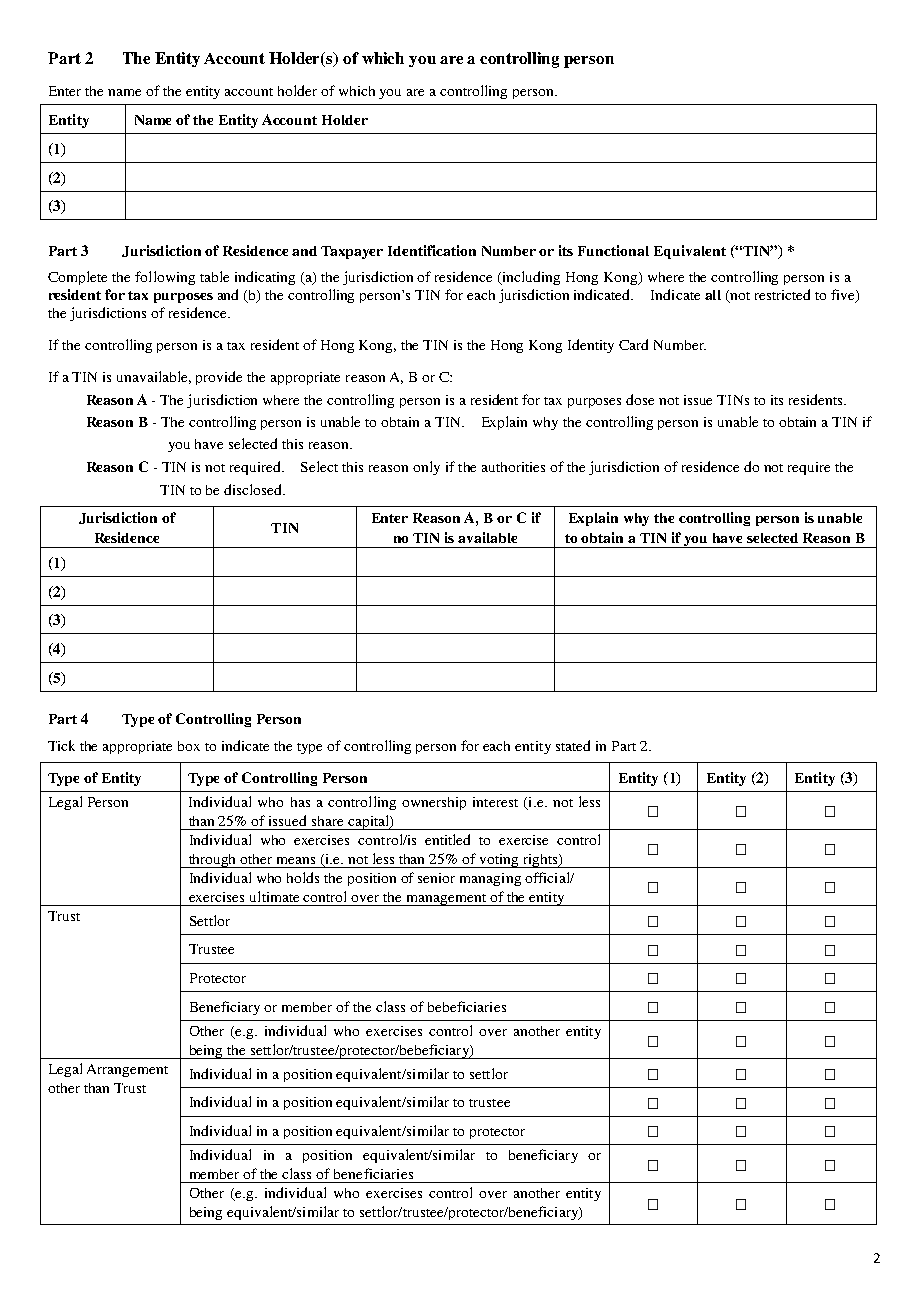  I want to click on restricted, so click(782, 294).
